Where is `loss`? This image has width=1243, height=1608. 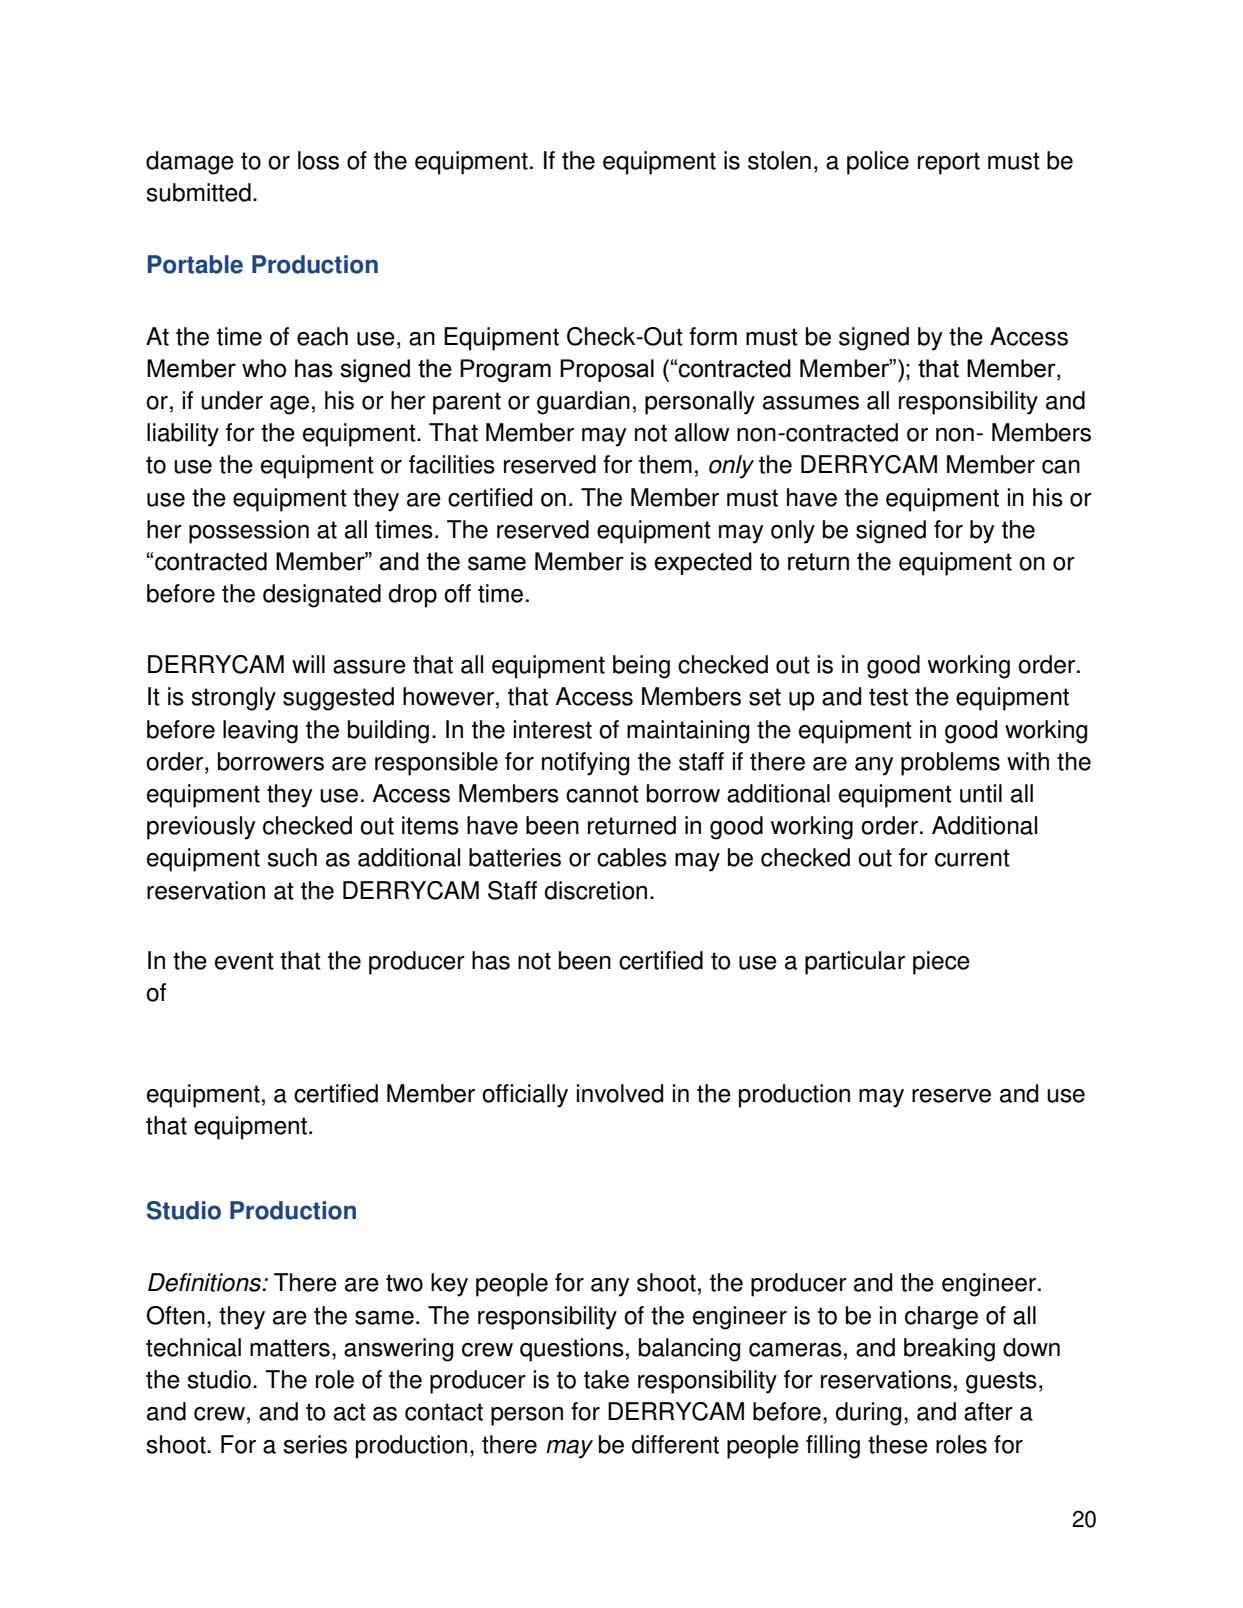
loss is located at coordinates (318, 160).
